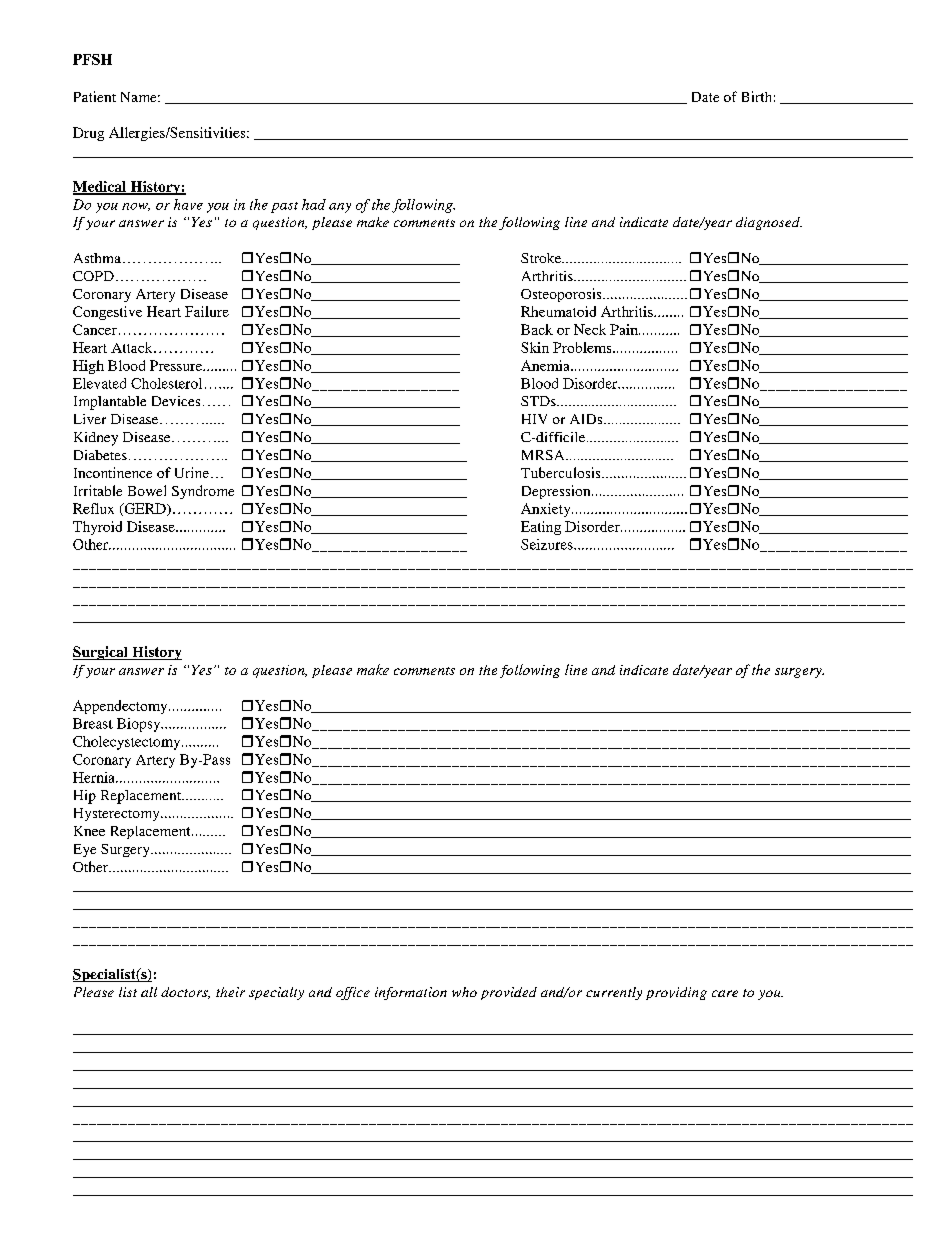 This screenshot has width=952, height=1233. What do you see at coordinates (769, 223) in the screenshot?
I see `diagnosed` at bounding box center [769, 223].
